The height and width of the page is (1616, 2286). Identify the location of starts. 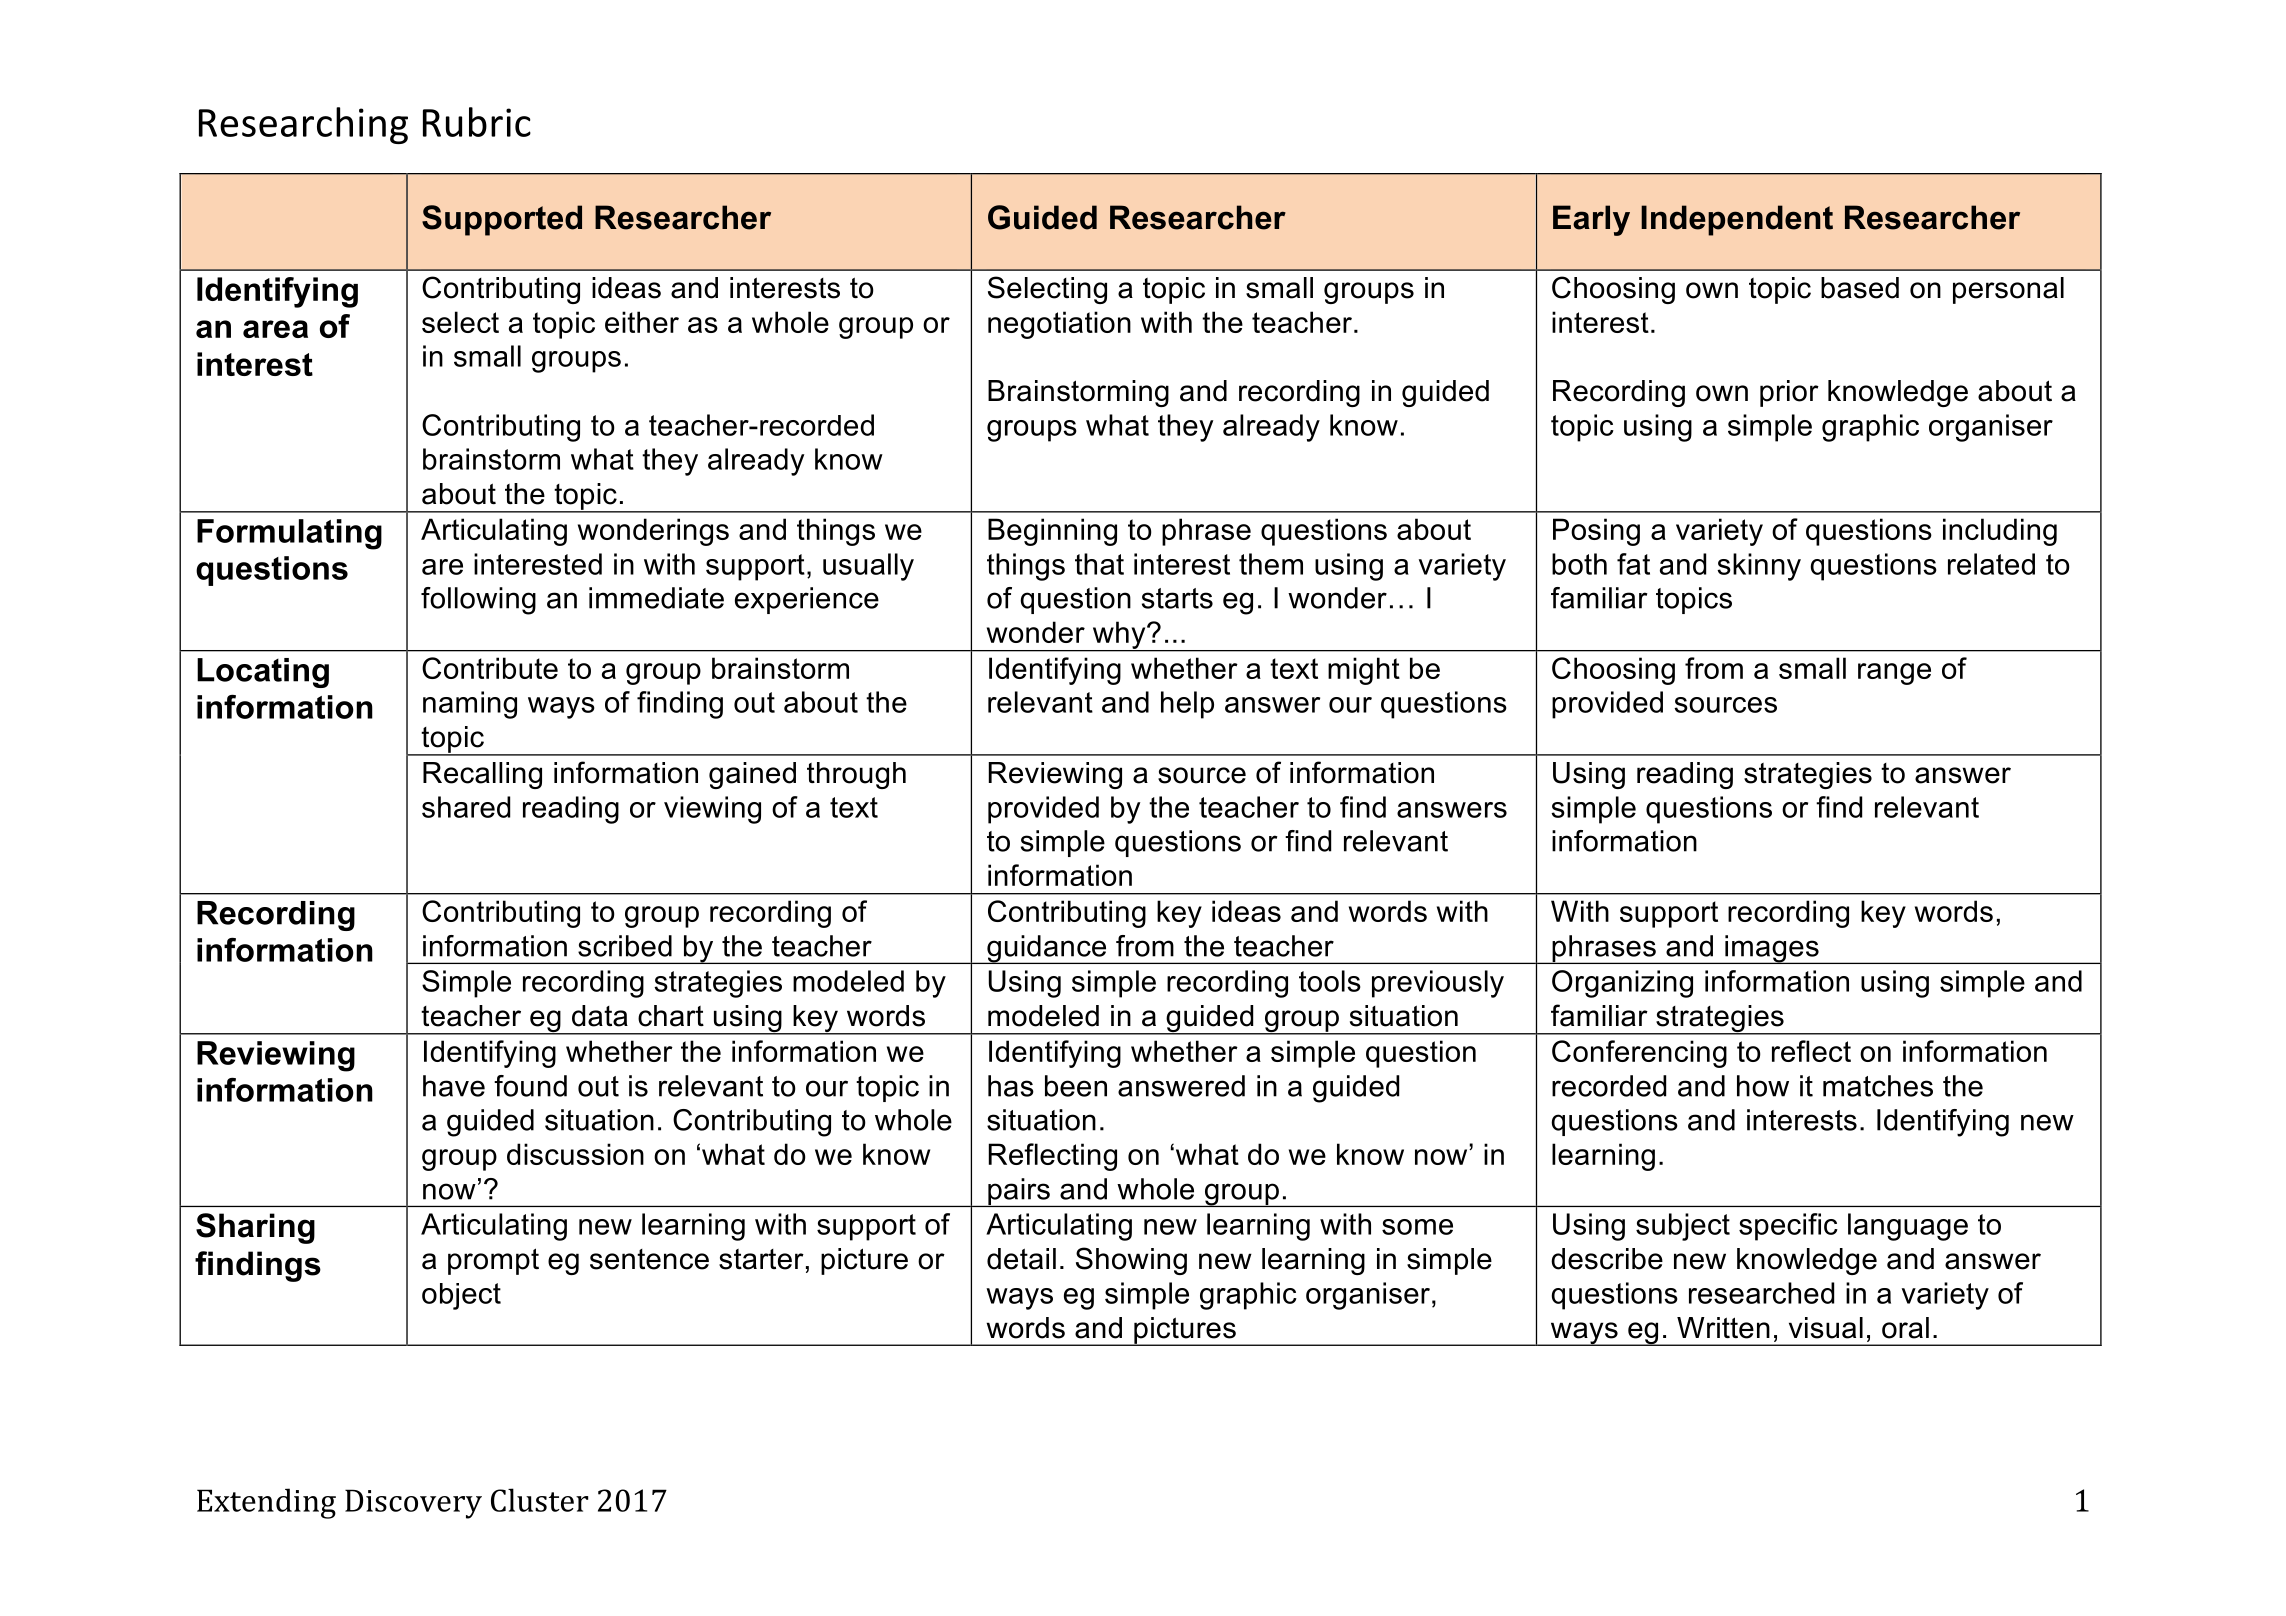
(1177, 598).
